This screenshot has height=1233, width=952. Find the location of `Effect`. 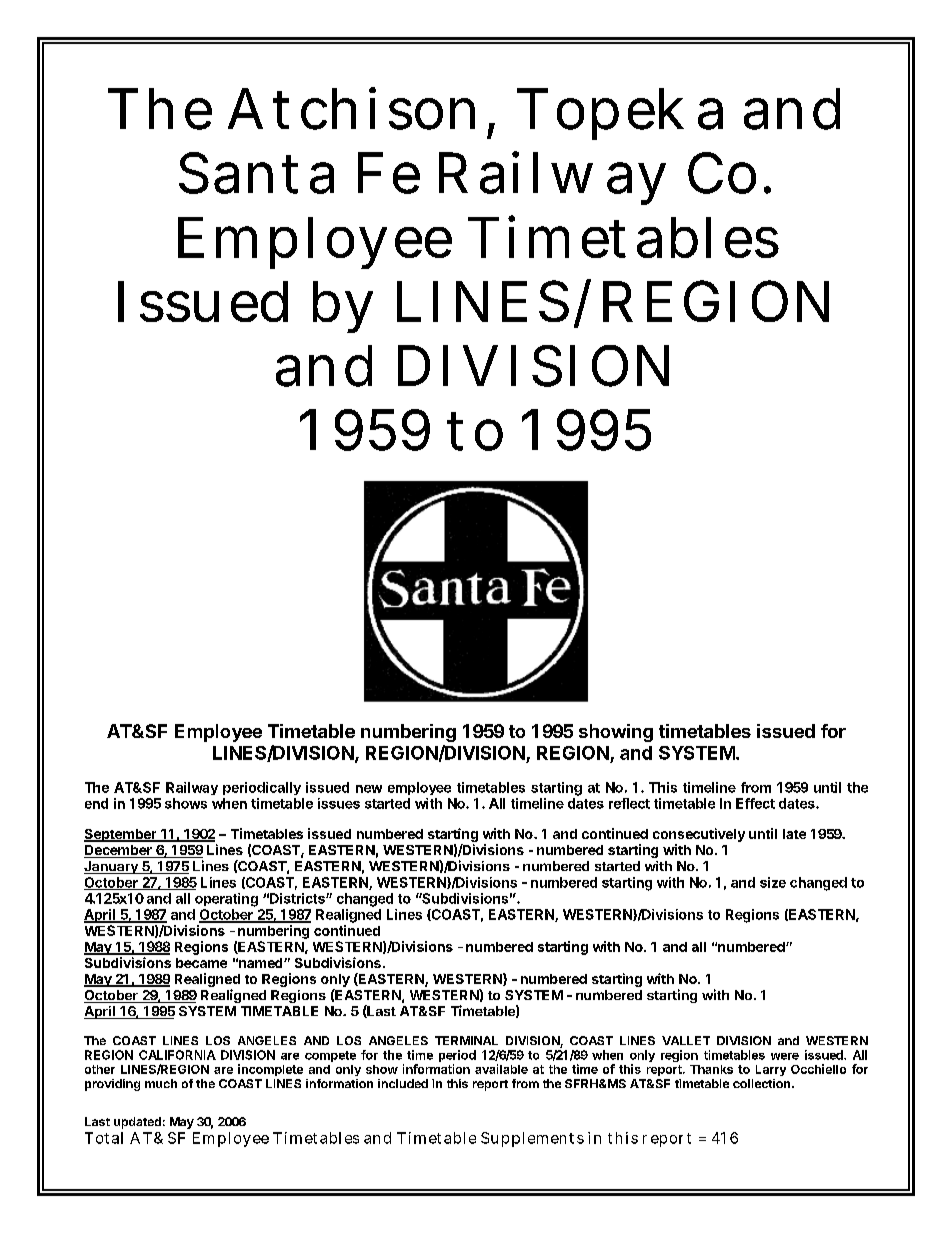

Effect is located at coordinates (755, 803).
